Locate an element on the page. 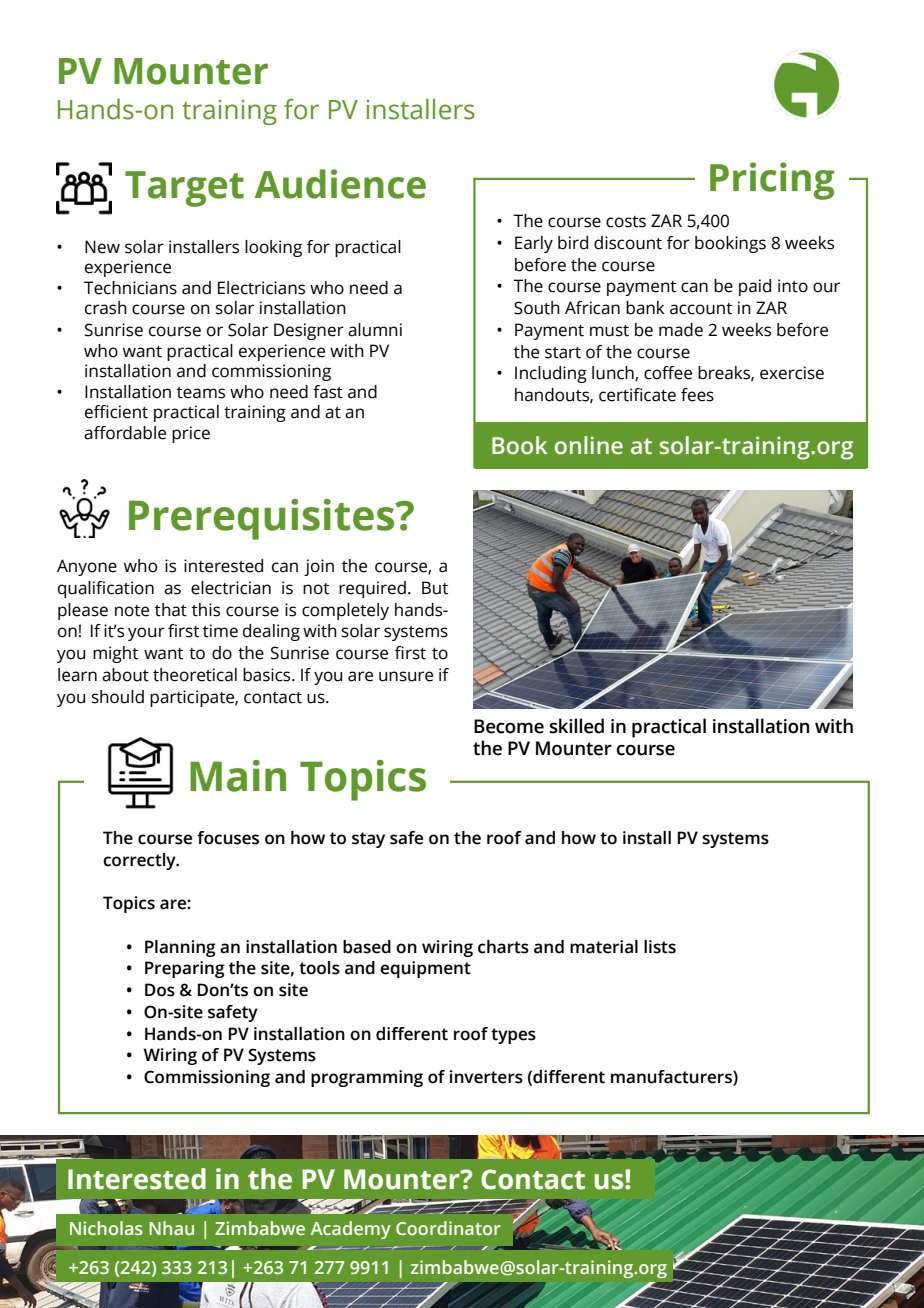 Image resolution: width=924 pixels, height=1308 pixels. focuses is located at coordinates (228, 838).
